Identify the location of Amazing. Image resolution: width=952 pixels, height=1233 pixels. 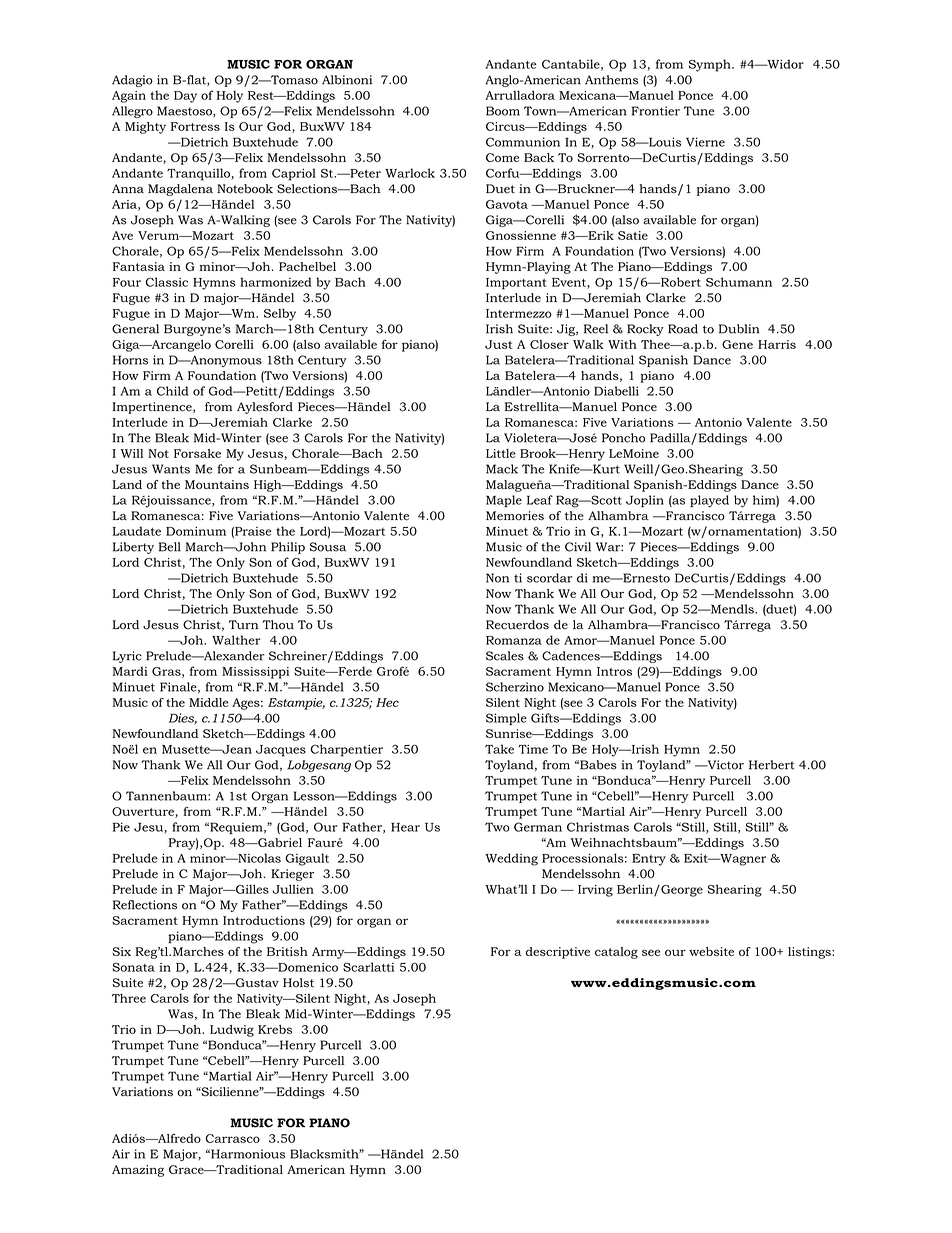
(138, 1171).
